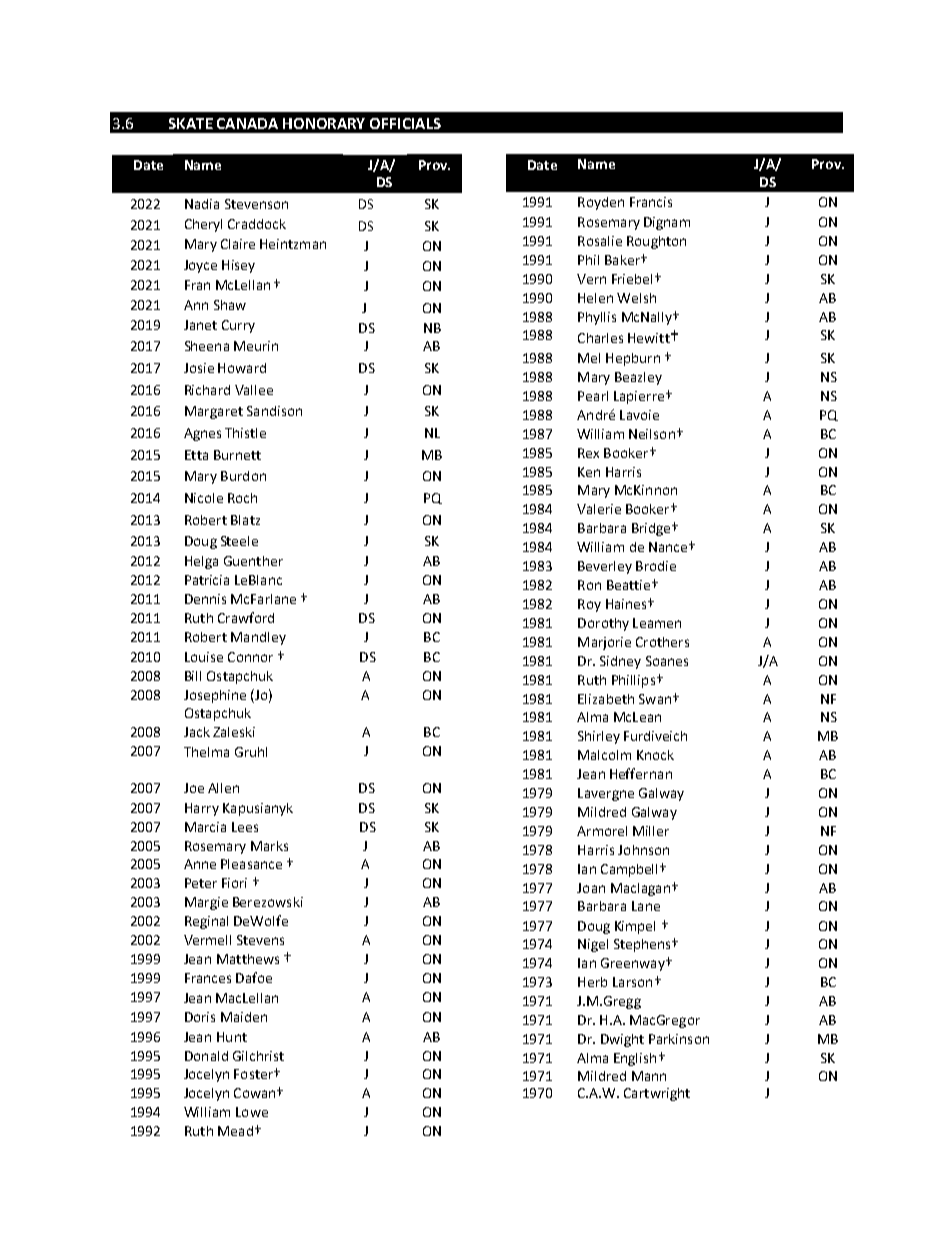 The width and height of the page is (952, 1233). What do you see at coordinates (589, 585) in the page?
I see `Ron` at bounding box center [589, 585].
